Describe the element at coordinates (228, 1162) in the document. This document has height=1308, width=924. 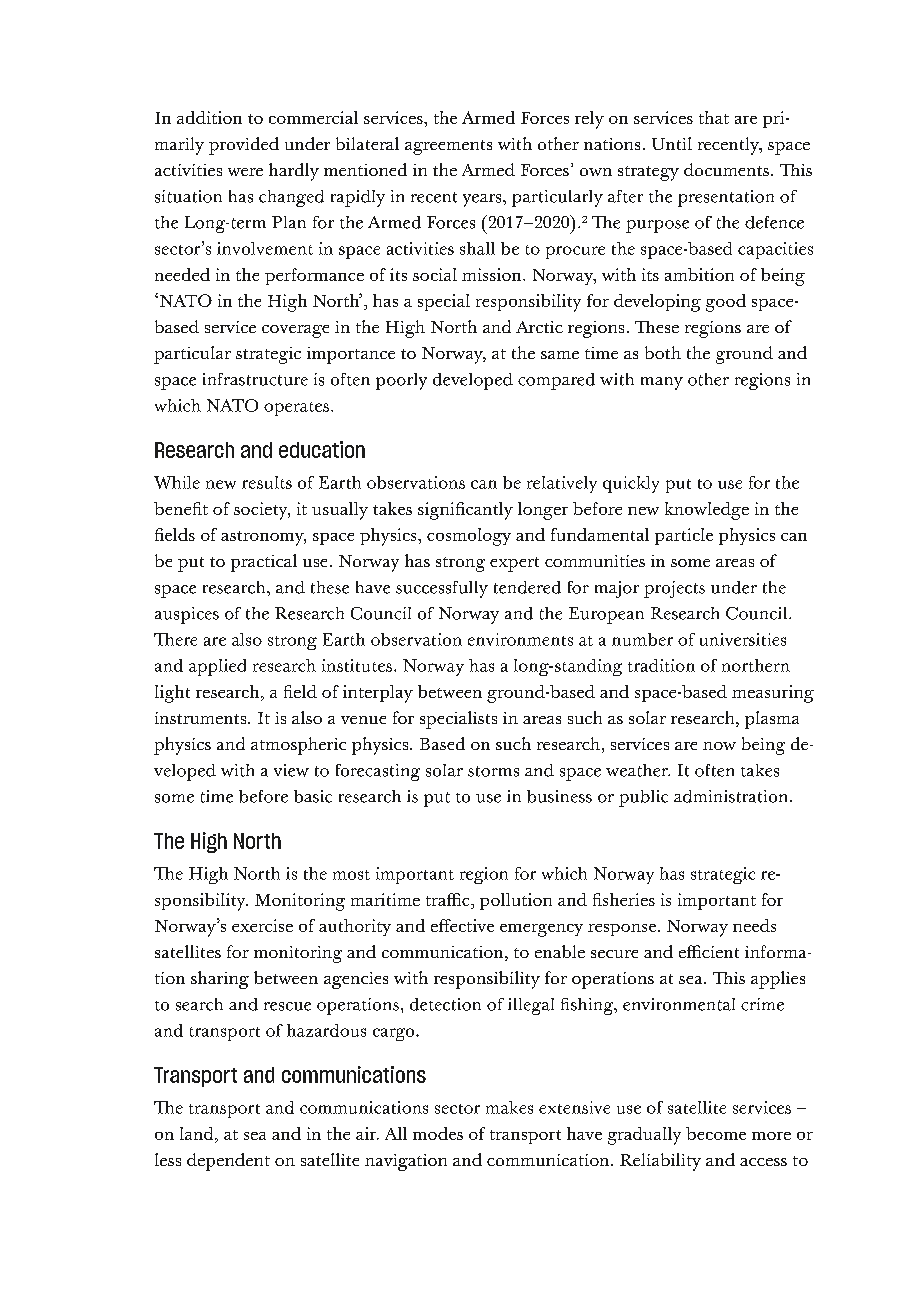
I see `dependent` at that location.
